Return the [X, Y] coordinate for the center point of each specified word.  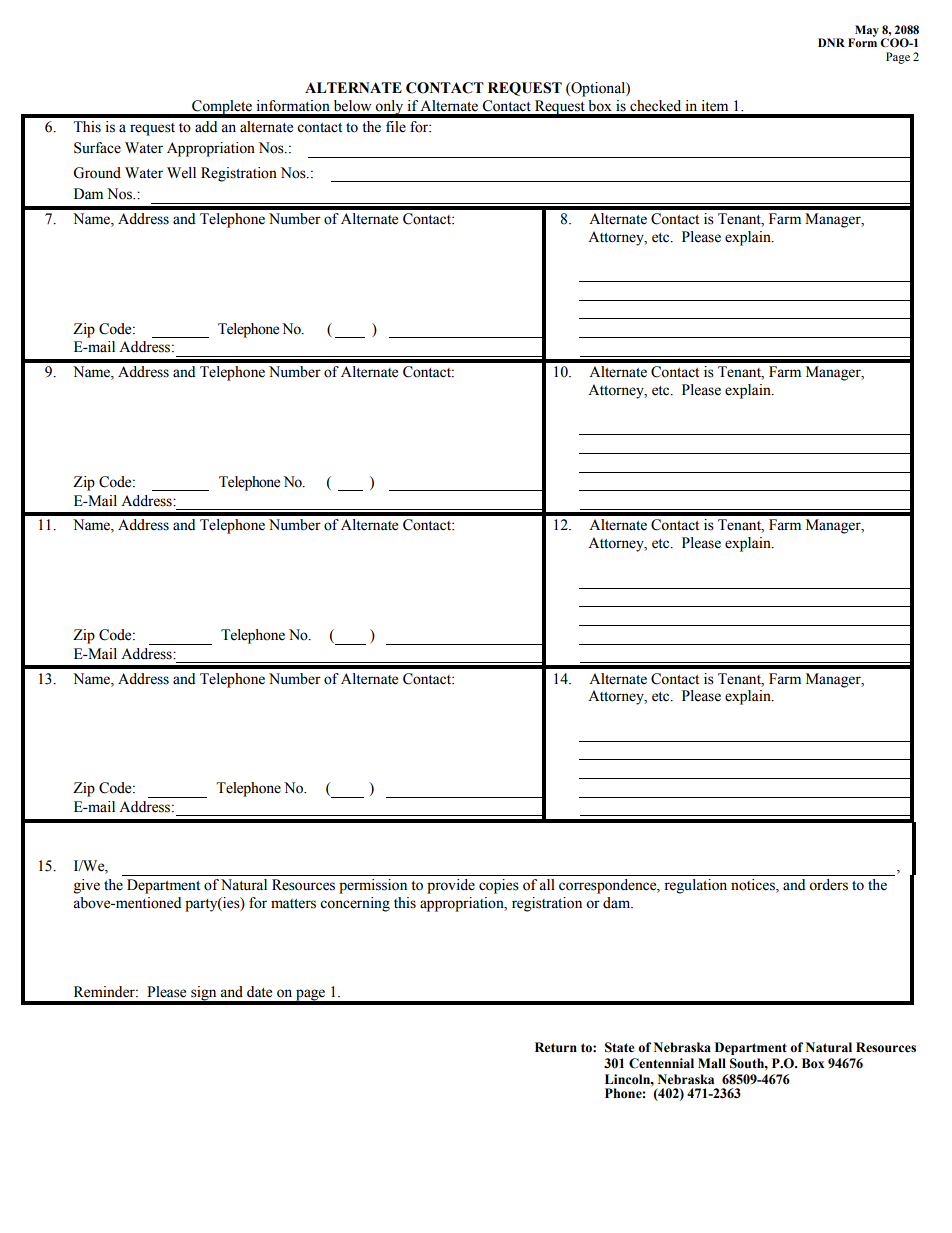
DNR [831, 42]
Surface [97, 148]
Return [556, 1047]
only [390, 108]
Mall [712, 1063]
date [259, 992]
